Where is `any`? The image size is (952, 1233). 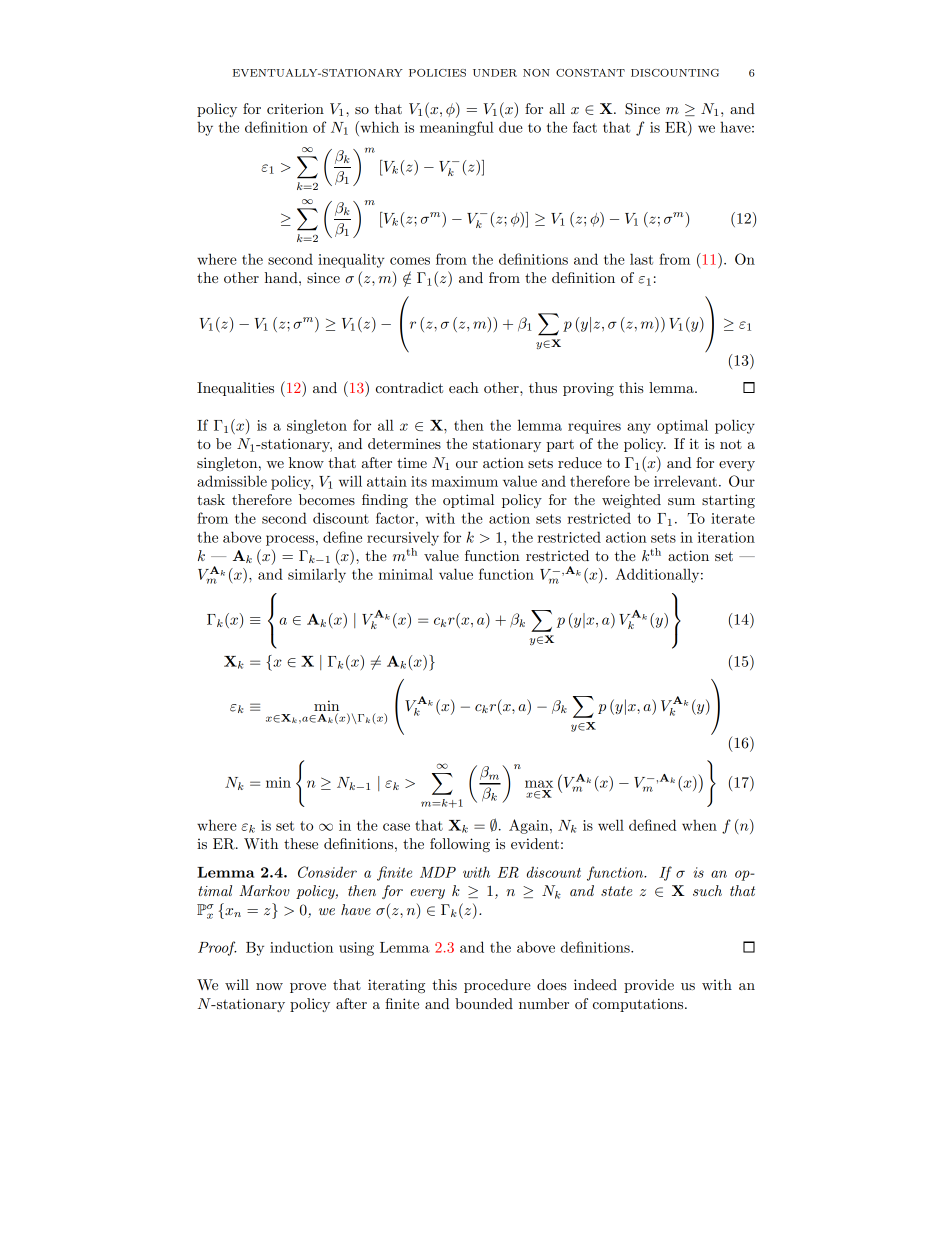 any is located at coordinates (639, 428).
